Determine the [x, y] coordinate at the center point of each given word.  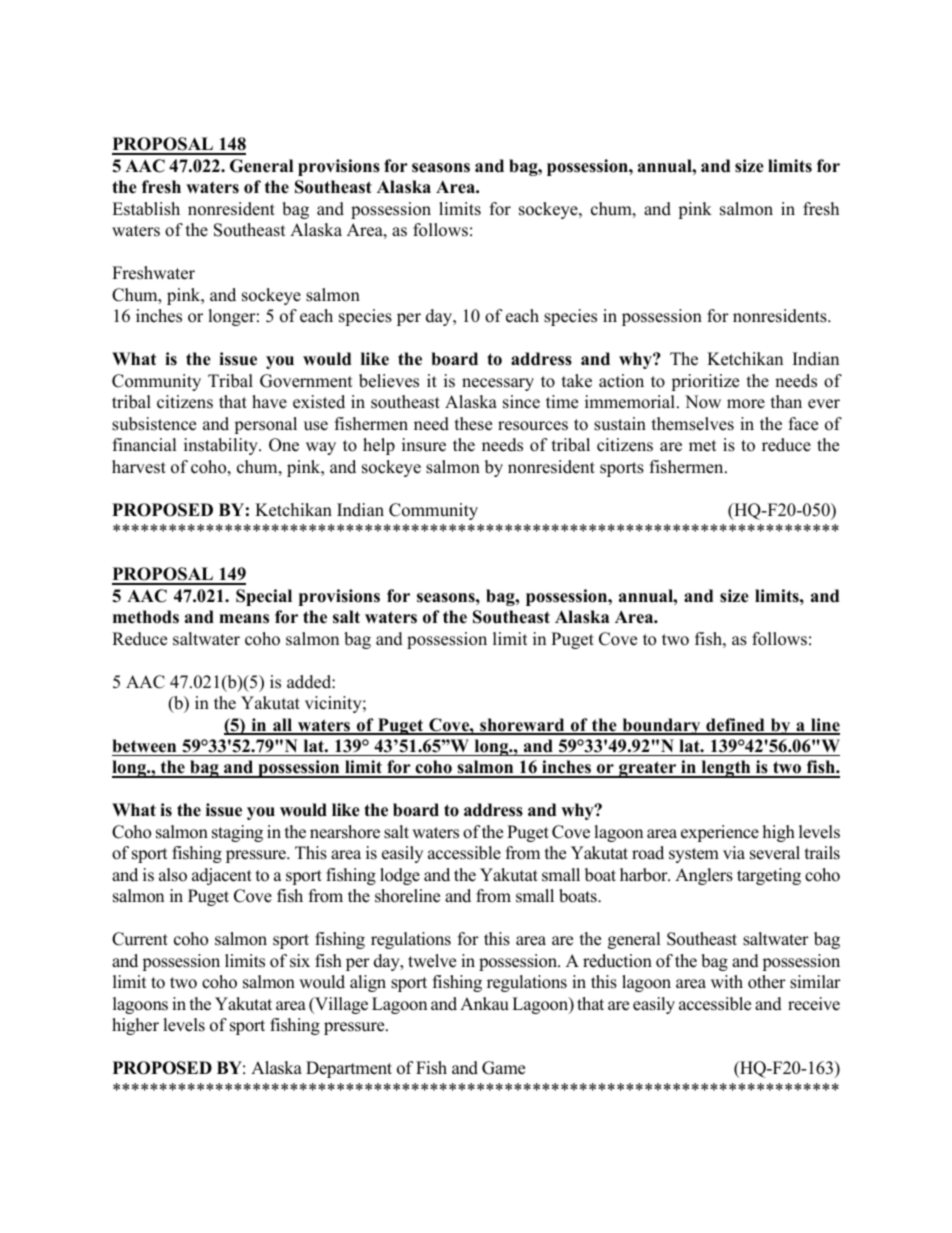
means [244, 619]
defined [735, 726]
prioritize [705, 382]
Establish [146, 209]
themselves [693, 424]
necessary [498, 384]
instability [222, 446]
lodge [400, 876]
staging [237, 833]
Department [349, 1069]
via [734, 852]
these [473, 424]
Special [264, 597]
